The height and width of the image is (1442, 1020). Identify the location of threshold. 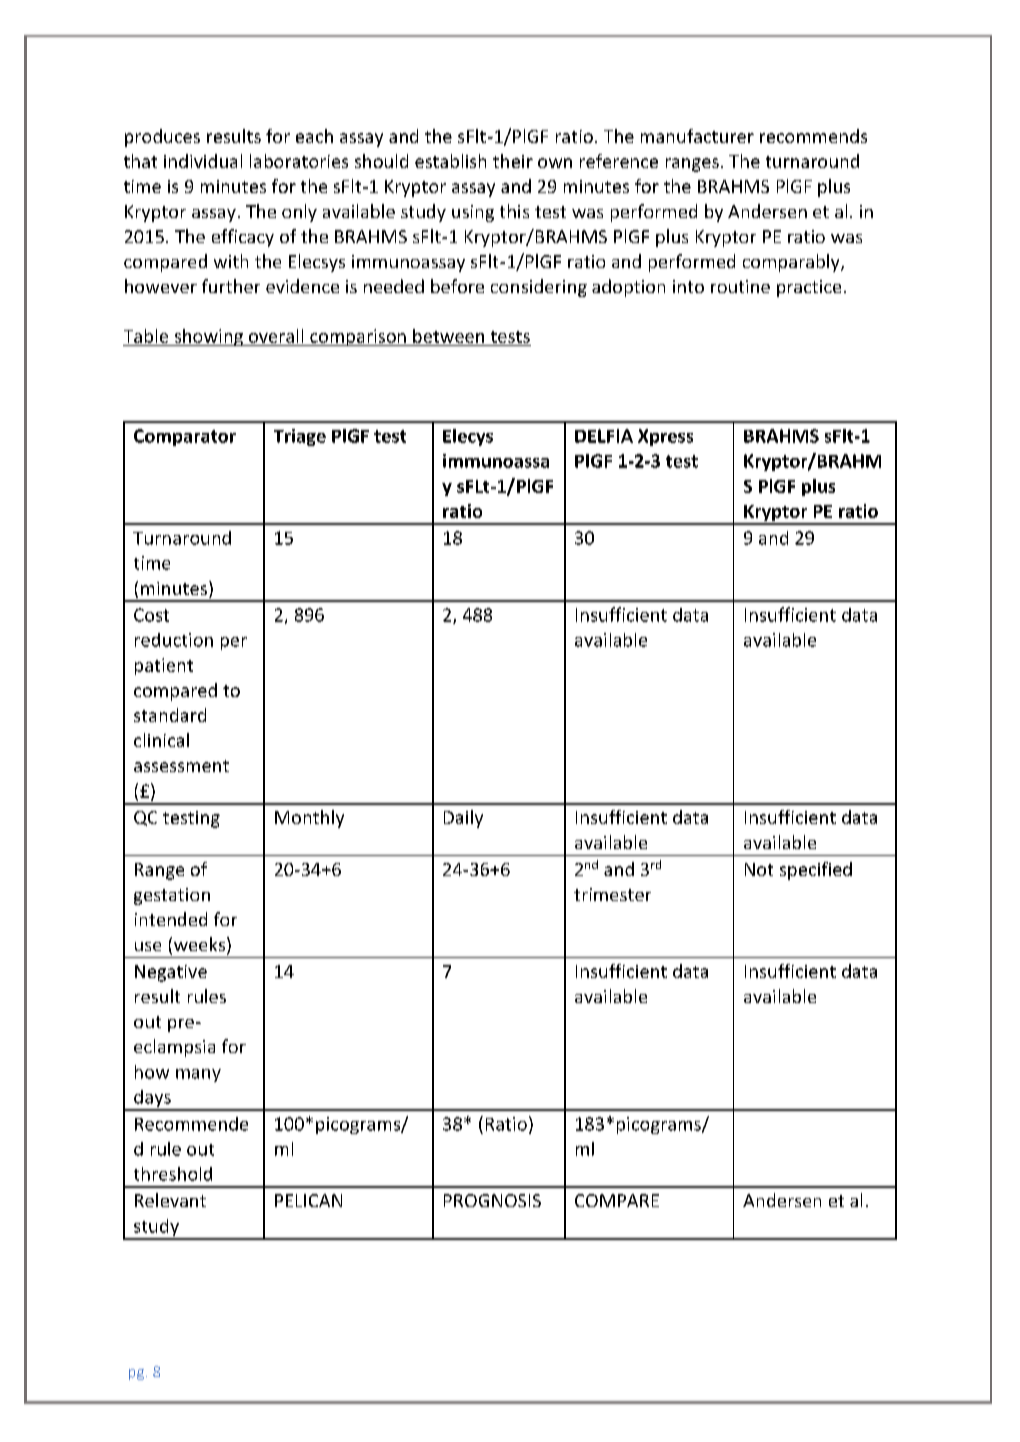
(173, 1174).
